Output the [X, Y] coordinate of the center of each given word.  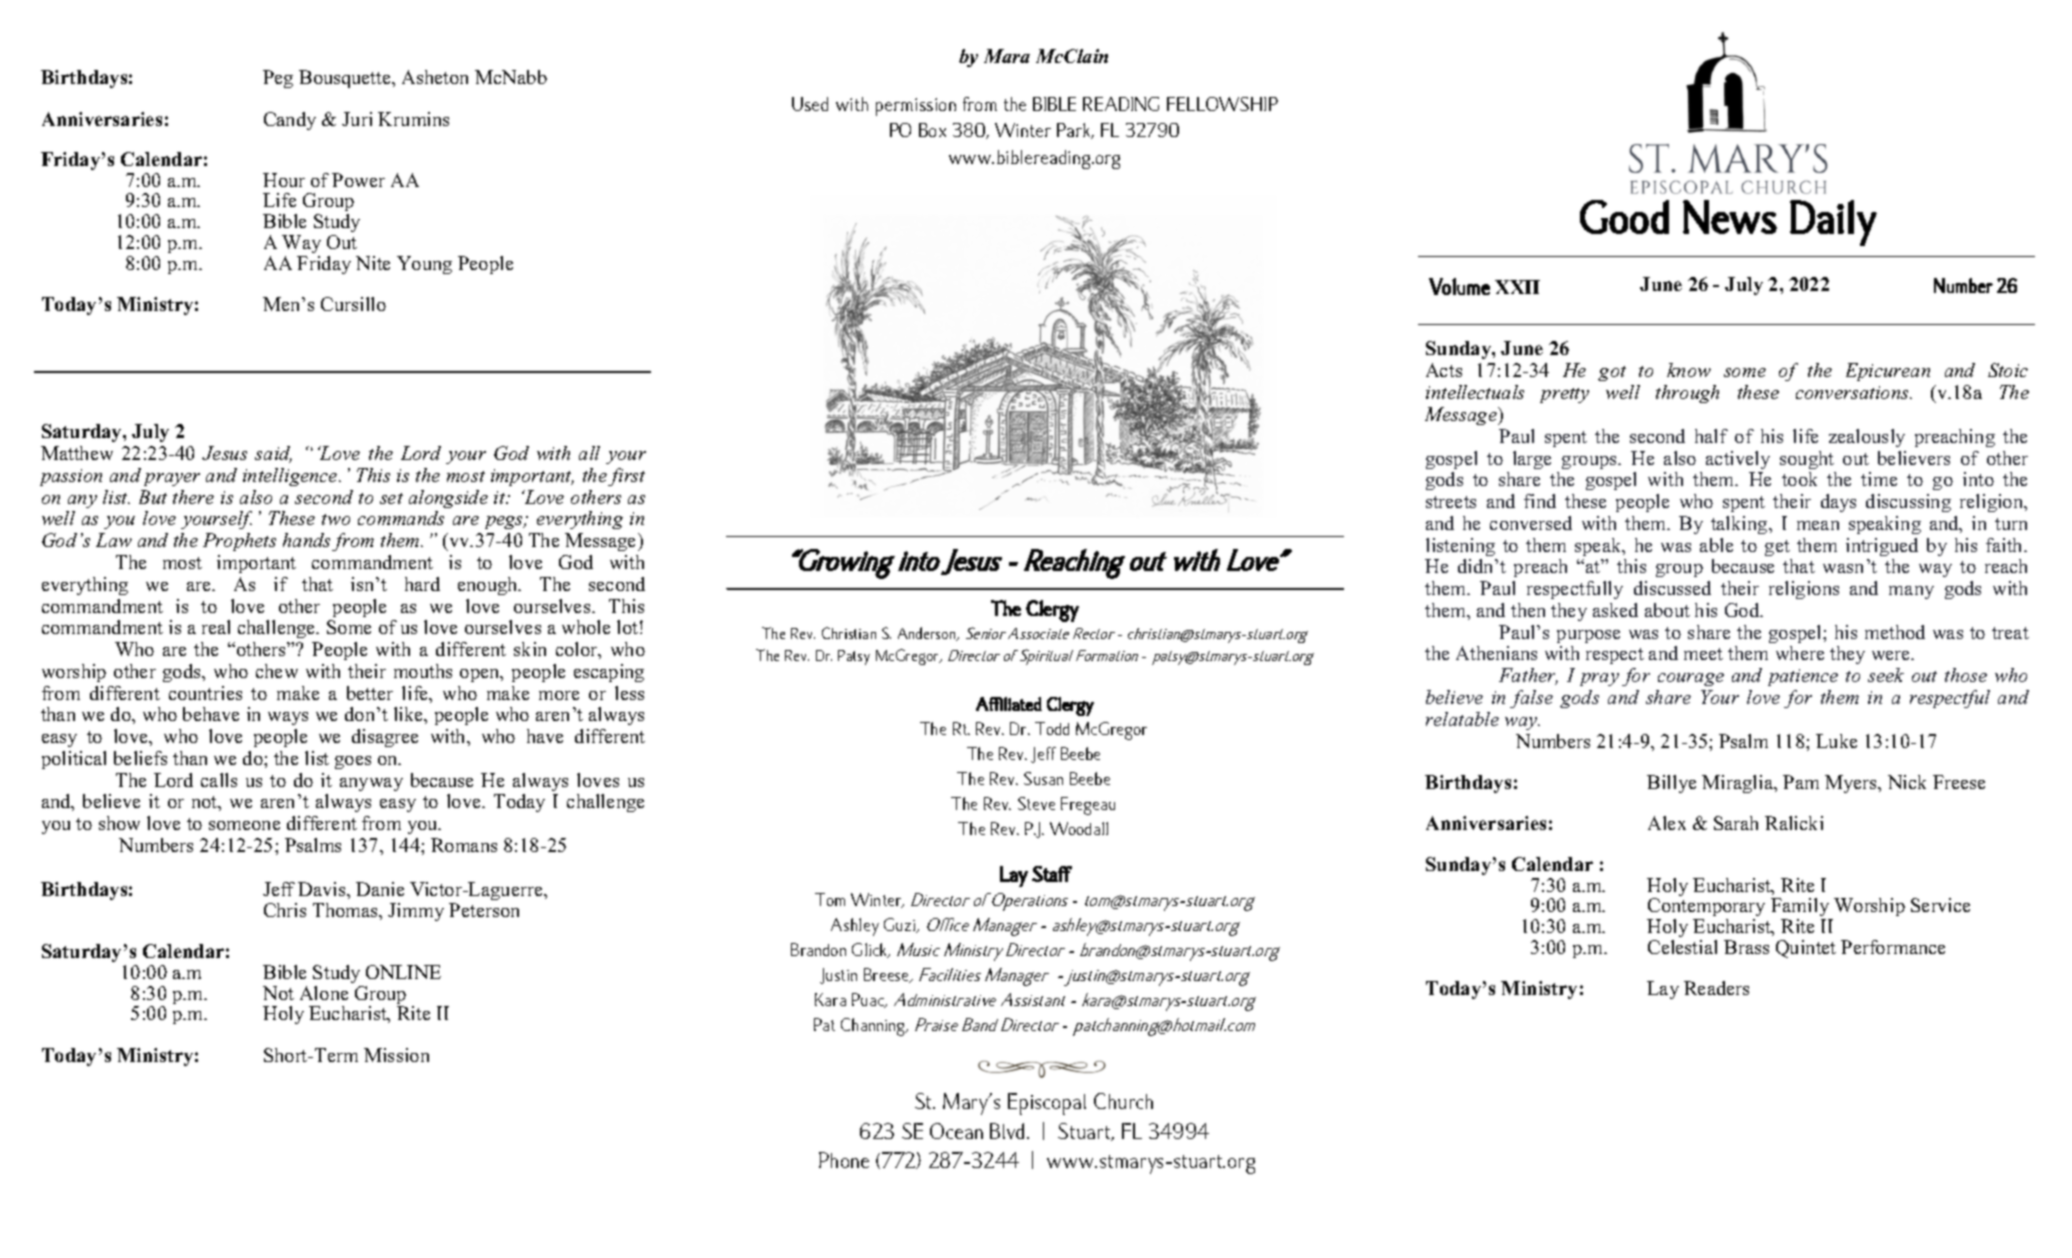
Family [1801, 909]
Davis [323, 889]
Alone [324, 993]
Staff [1052, 874]
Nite [373, 263]
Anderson [928, 634]
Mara [1007, 56]
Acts [1444, 370]
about [1667, 610]
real [216, 627]
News [1730, 217]
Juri [357, 119]
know [1689, 370]
